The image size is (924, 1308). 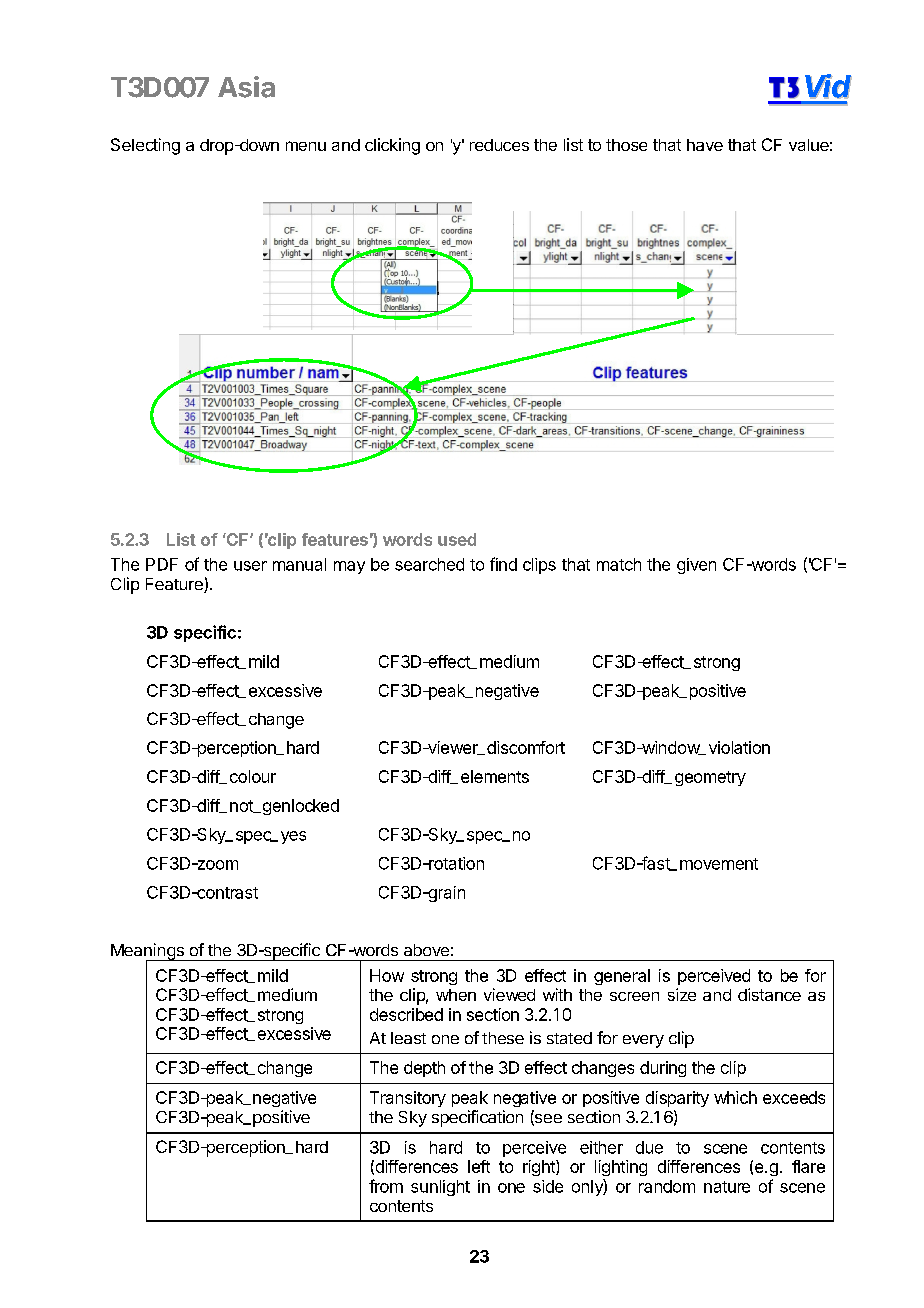 I want to click on have, so click(x=705, y=145).
